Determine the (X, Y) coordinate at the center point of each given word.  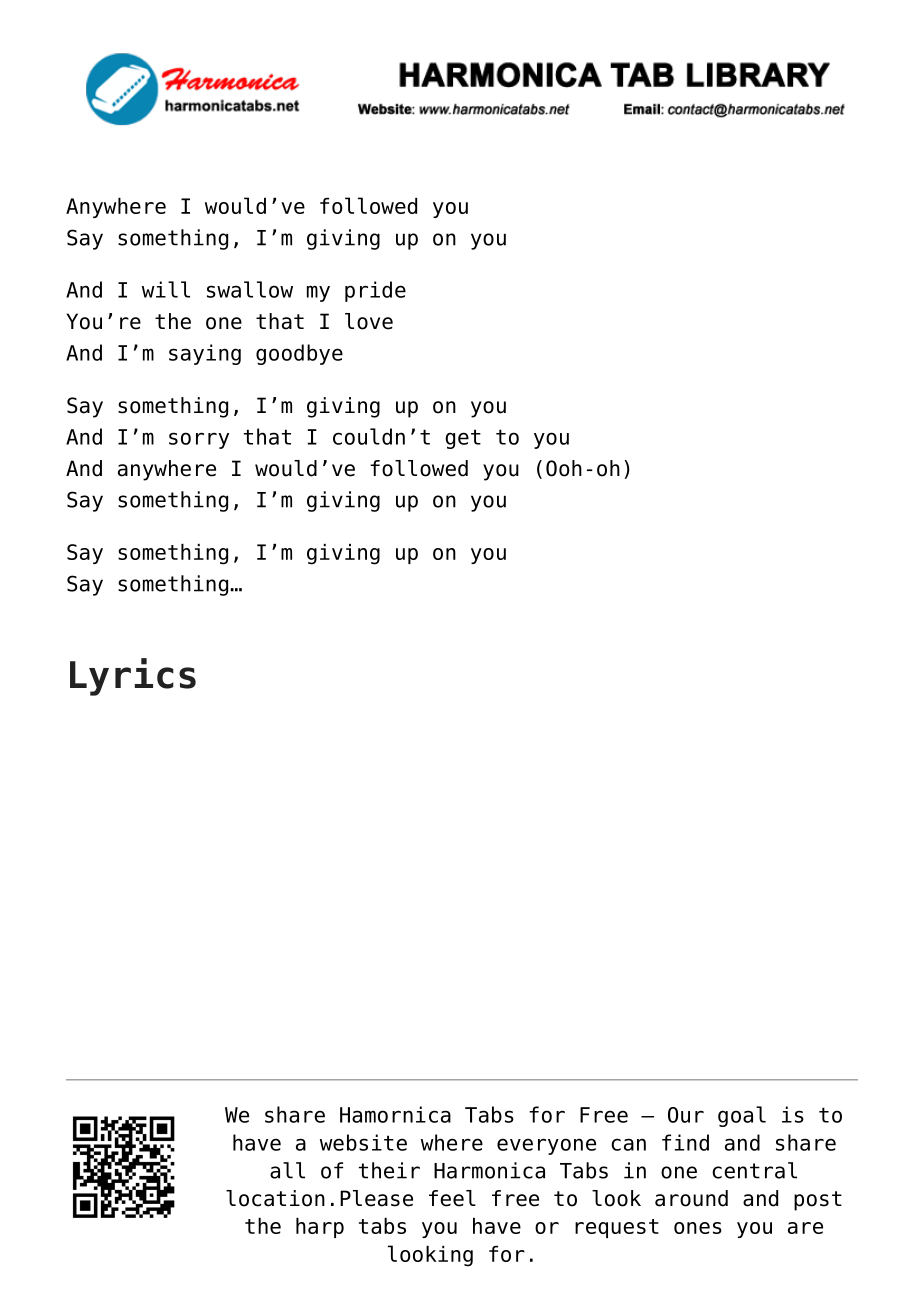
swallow (250, 289)
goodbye (299, 354)
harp (320, 1228)
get (463, 439)
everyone (546, 1146)
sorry (199, 440)
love (369, 321)
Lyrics (133, 677)
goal (742, 1116)
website (363, 1142)
